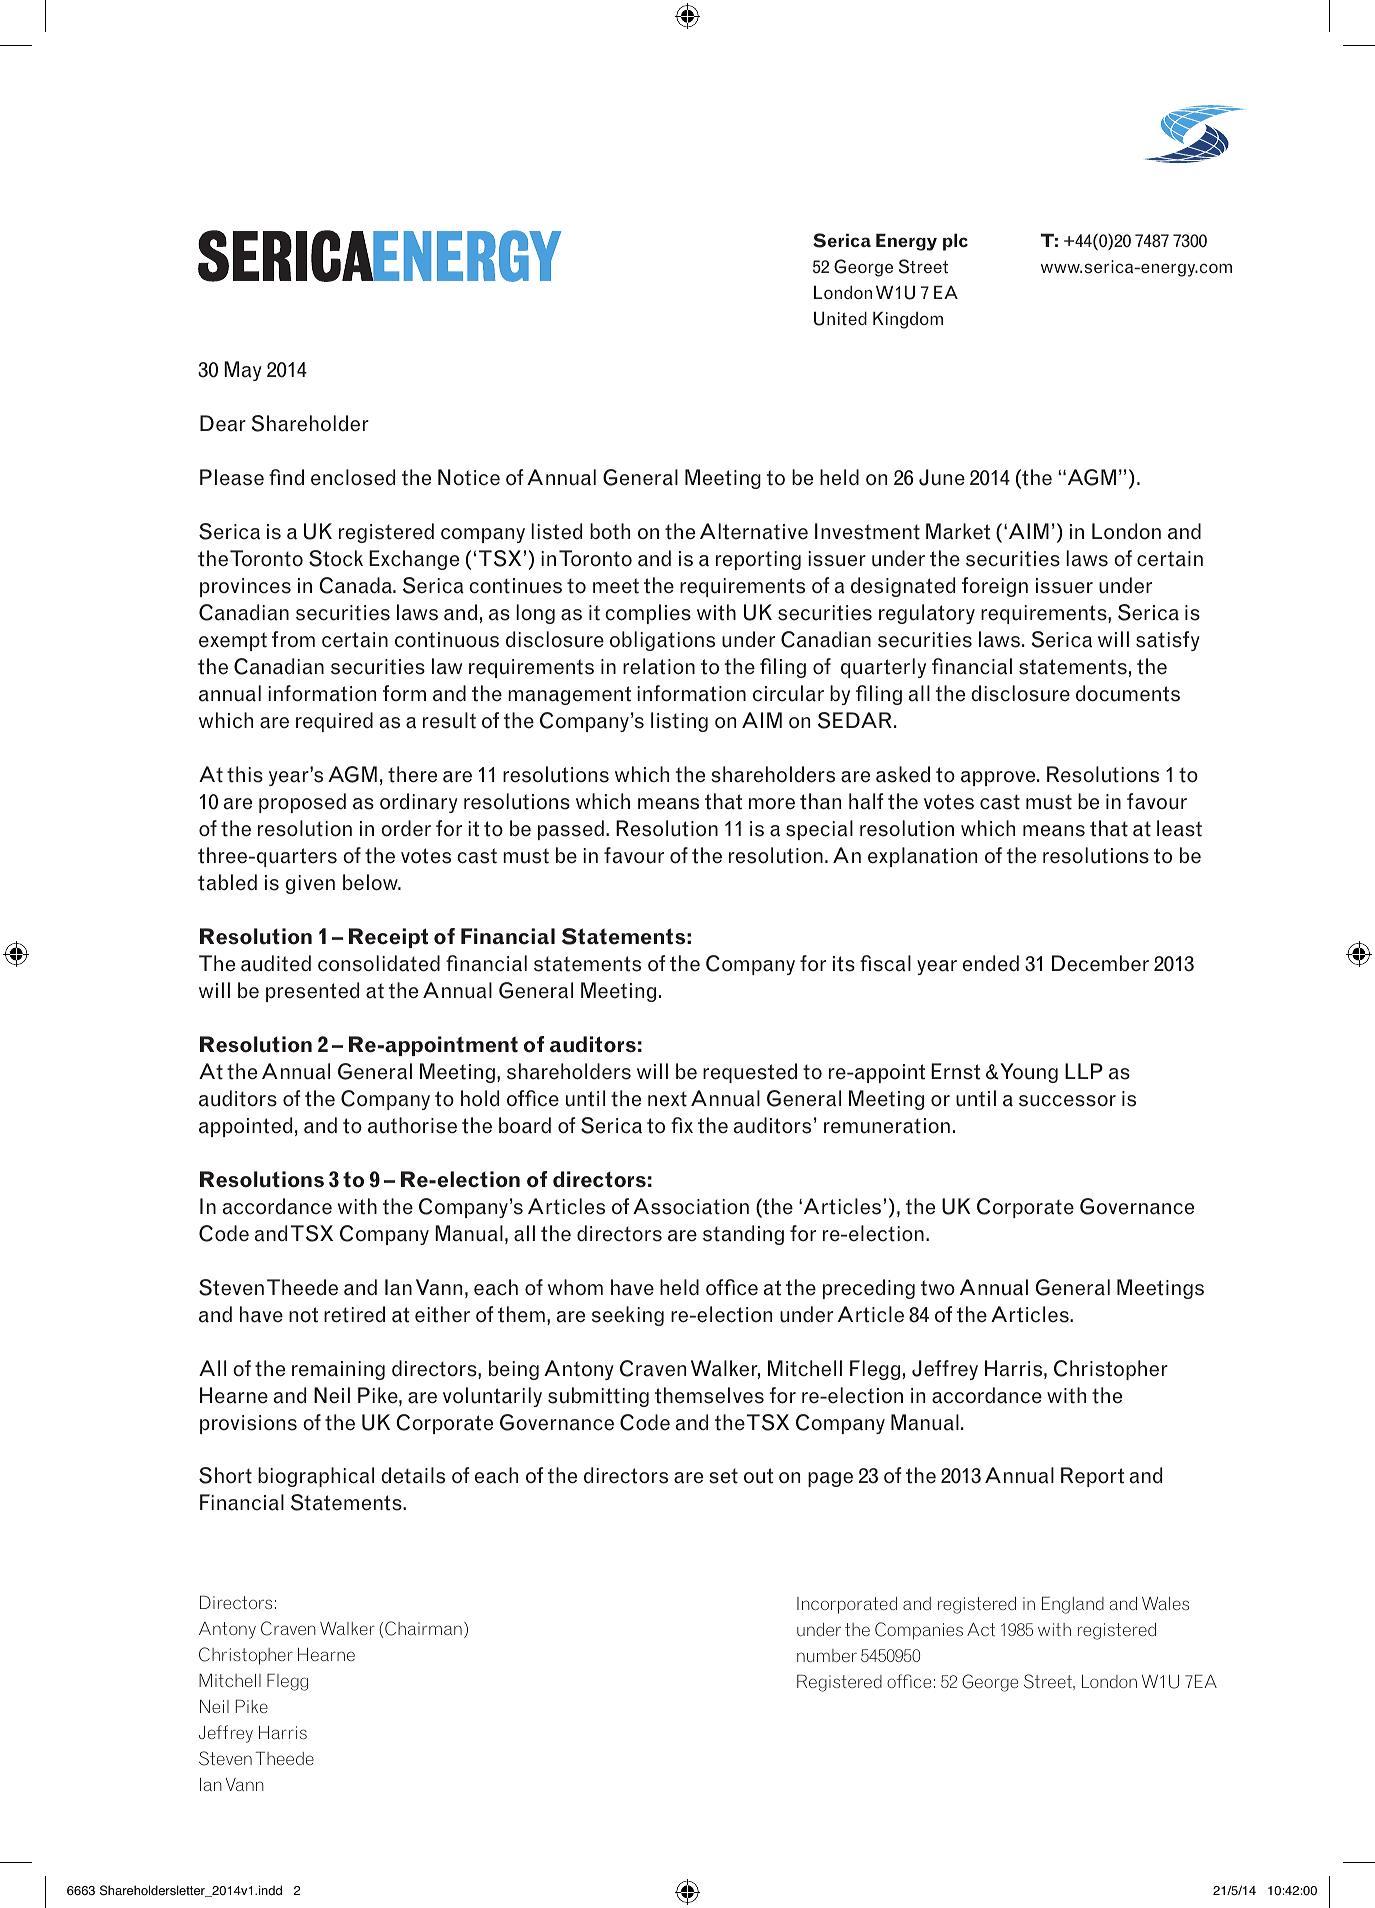 This screenshot has width=1375, height=1908. I want to click on plc, so click(955, 242).
